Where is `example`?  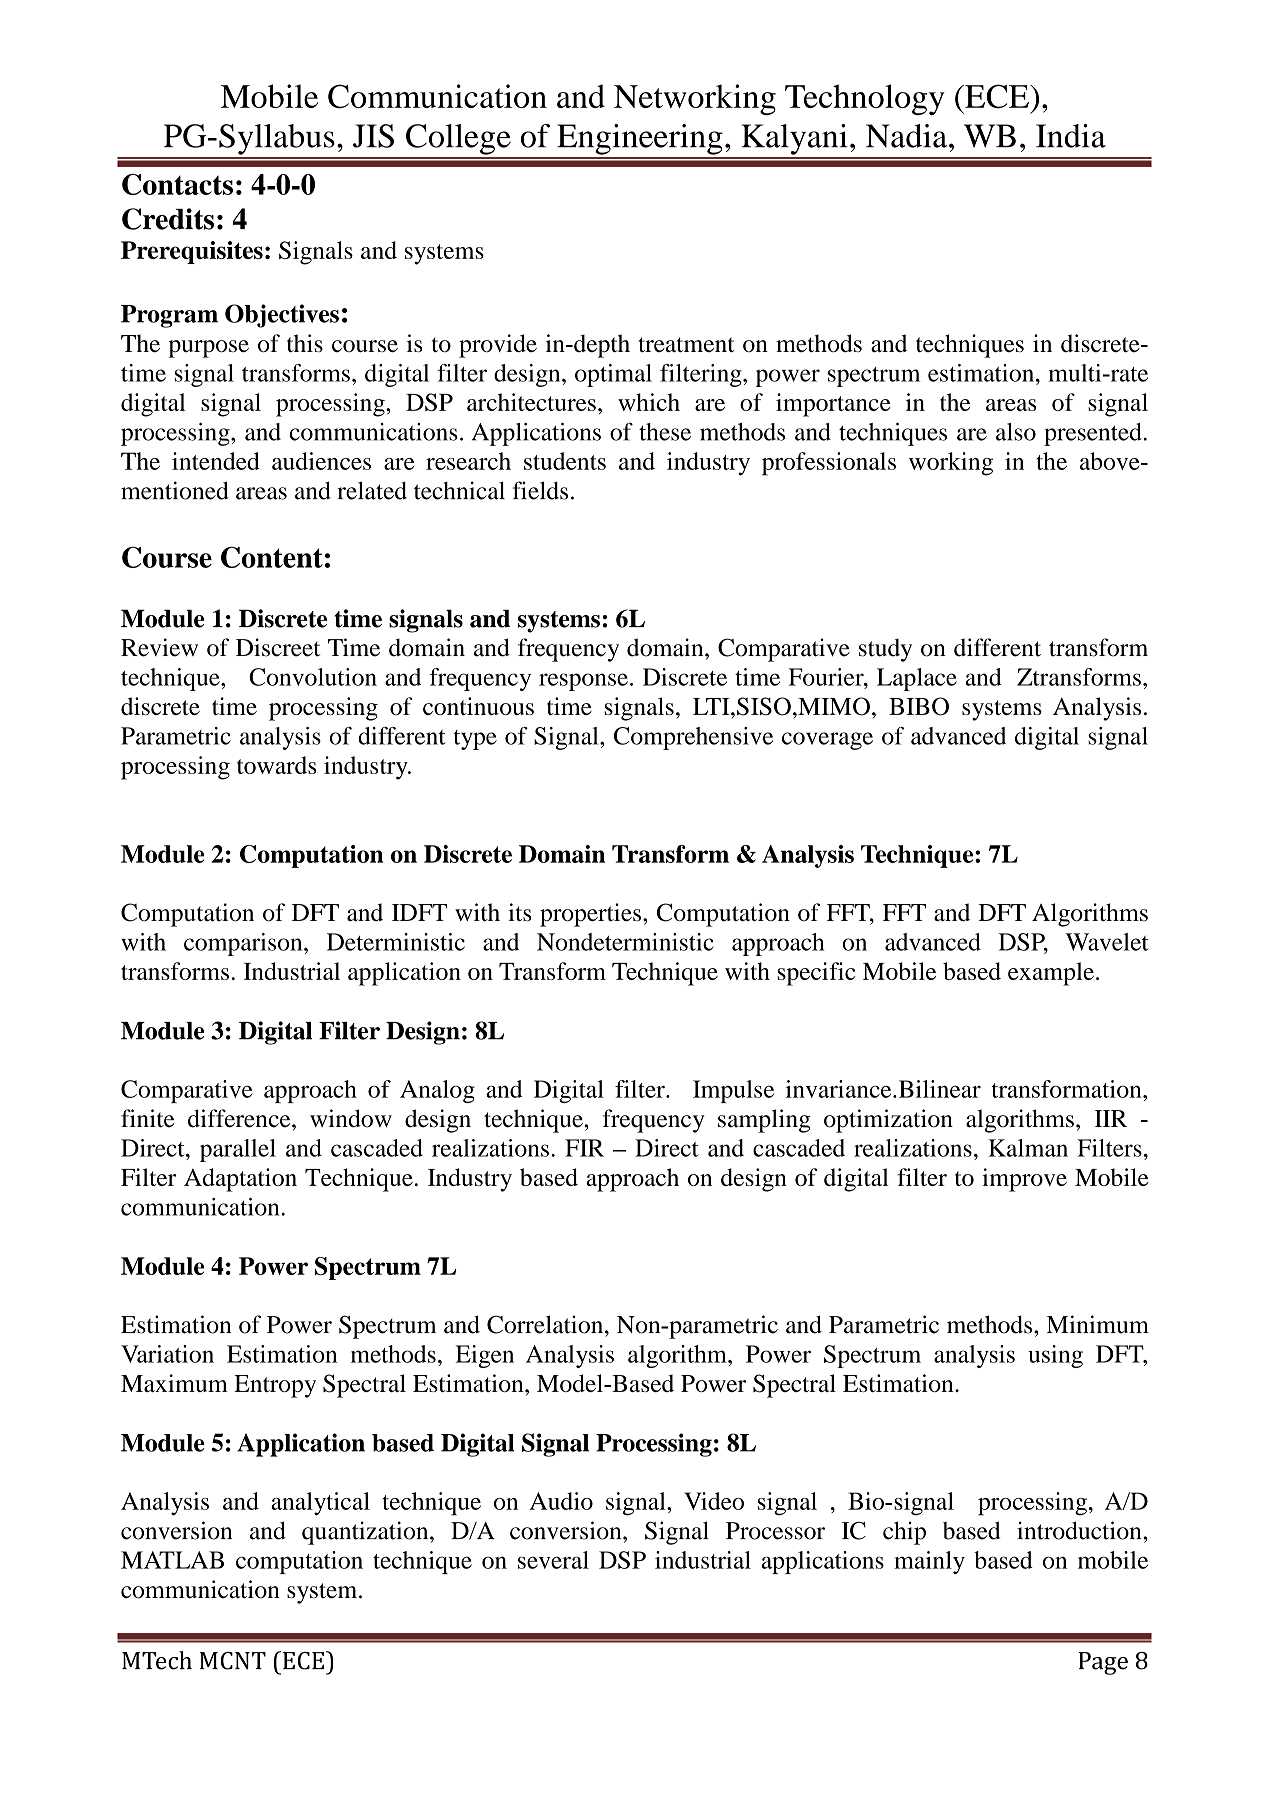 example is located at coordinates (1051, 974).
